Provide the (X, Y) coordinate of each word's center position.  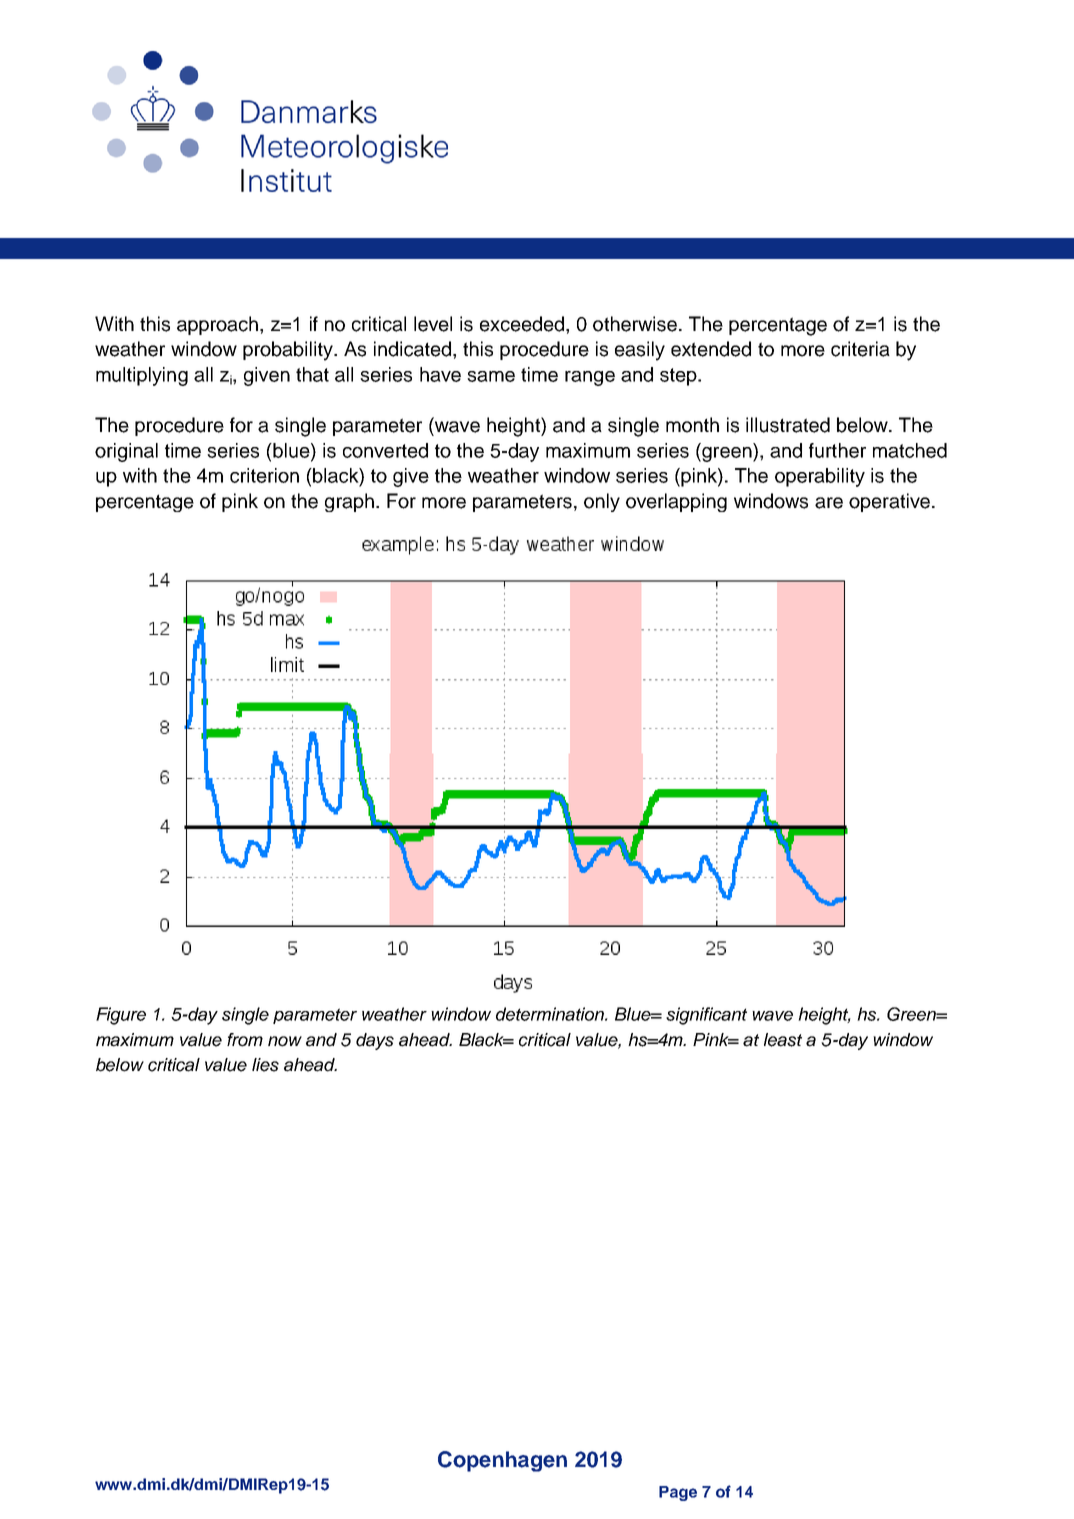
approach (219, 325)
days (375, 1041)
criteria (860, 349)
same (491, 376)
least (783, 1040)
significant (706, 1016)
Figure (121, 1016)
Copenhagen (502, 1461)
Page (678, 1493)
